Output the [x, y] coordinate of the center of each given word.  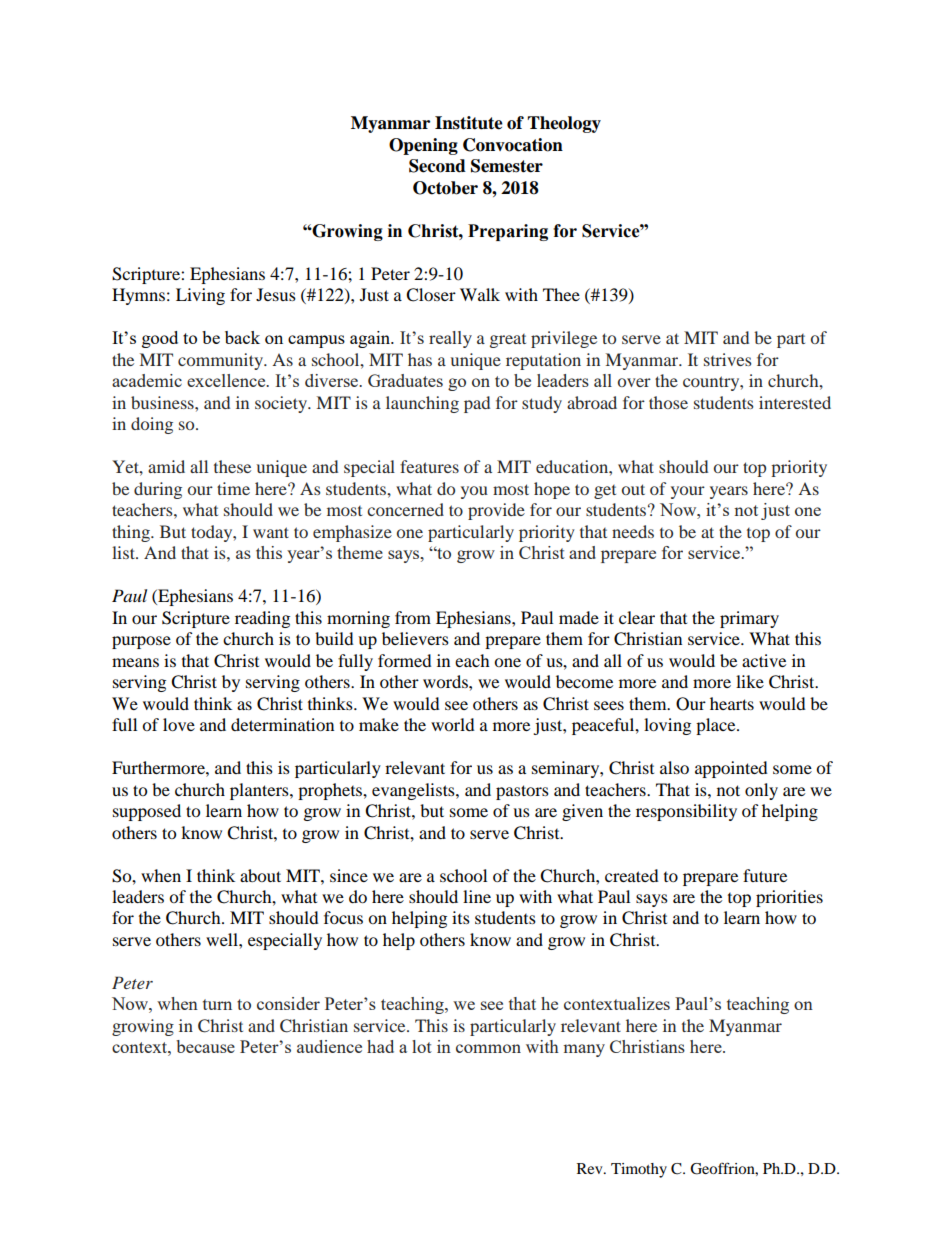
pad [477, 404]
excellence [227, 380]
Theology [564, 124]
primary [749, 619]
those [668, 402]
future [765, 875]
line [477, 896]
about [260, 875]
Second [437, 166]
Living [200, 296]
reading [262, 619]
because [205, 1046]
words [446, 681]
